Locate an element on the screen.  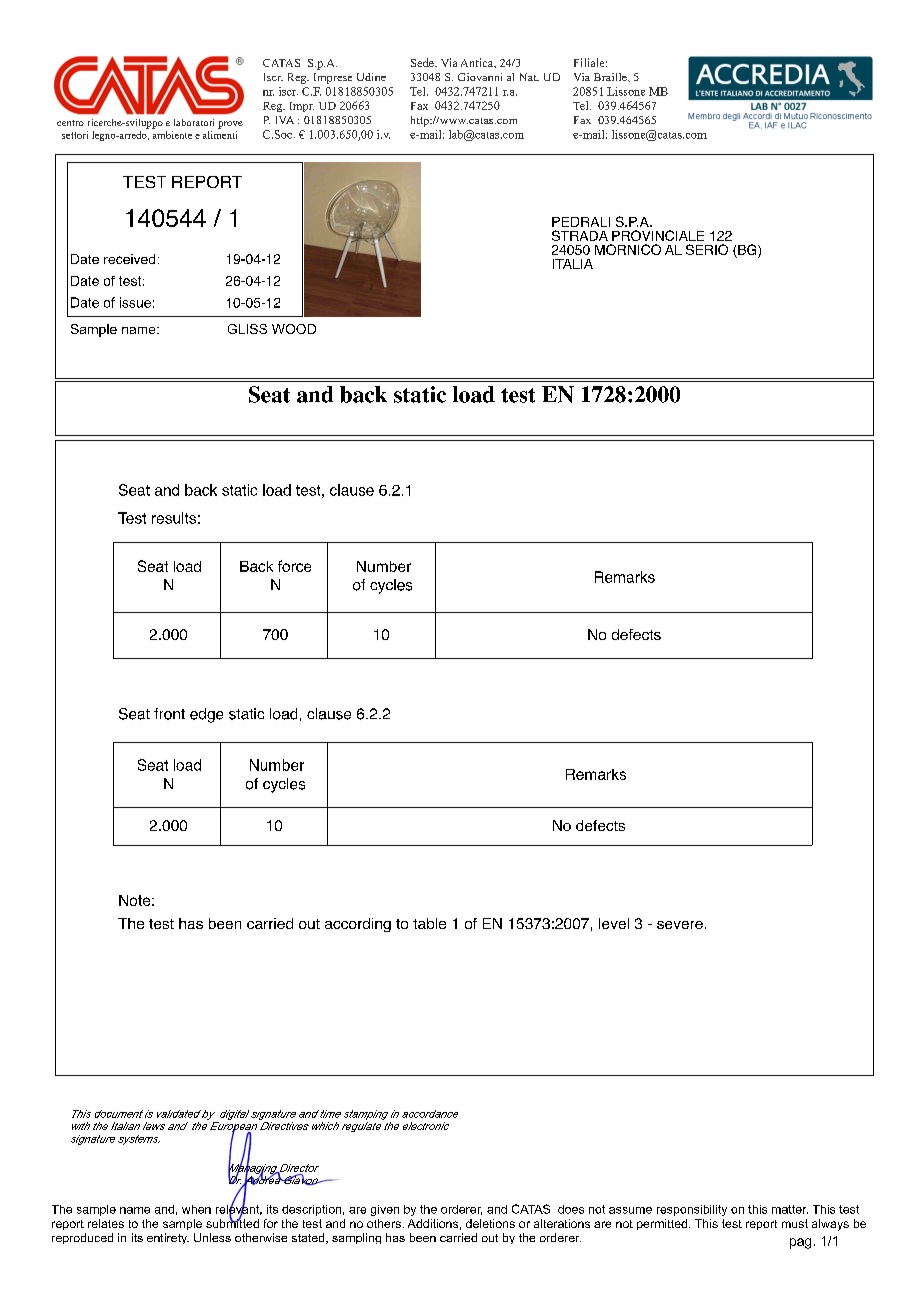
severe is located at coordinates (680, 925).
